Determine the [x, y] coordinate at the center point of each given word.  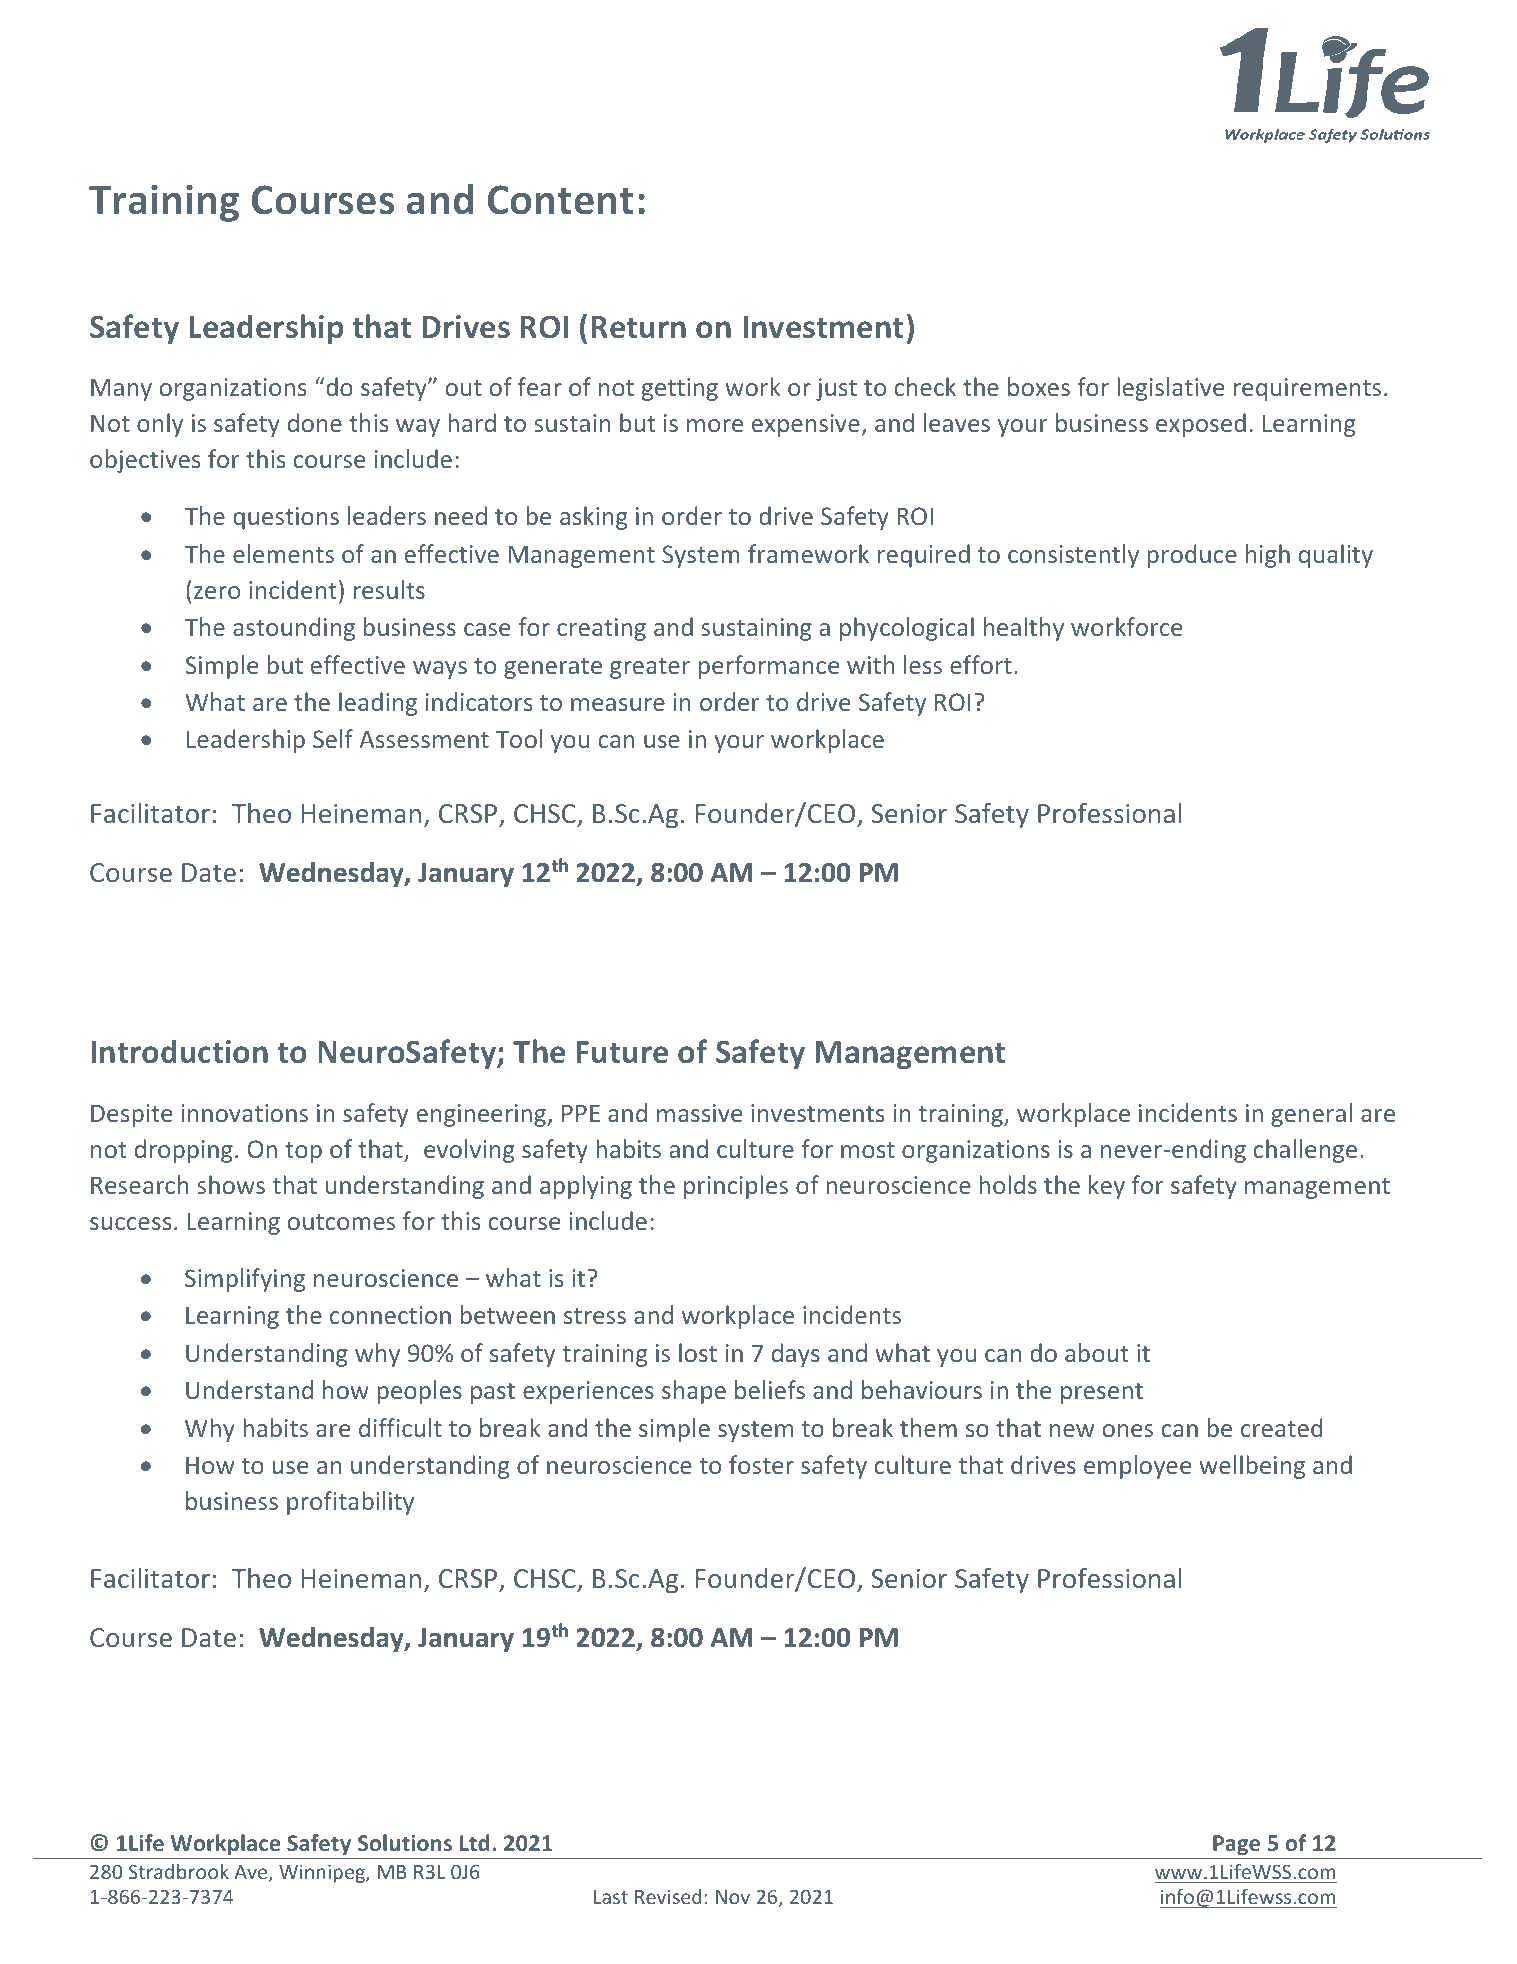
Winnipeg [323, 1873]
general [1311, 1115]
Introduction [179, 1051]
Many [121, 389]
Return [638, 327]
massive [700, 1113]
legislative [1171, 389]
